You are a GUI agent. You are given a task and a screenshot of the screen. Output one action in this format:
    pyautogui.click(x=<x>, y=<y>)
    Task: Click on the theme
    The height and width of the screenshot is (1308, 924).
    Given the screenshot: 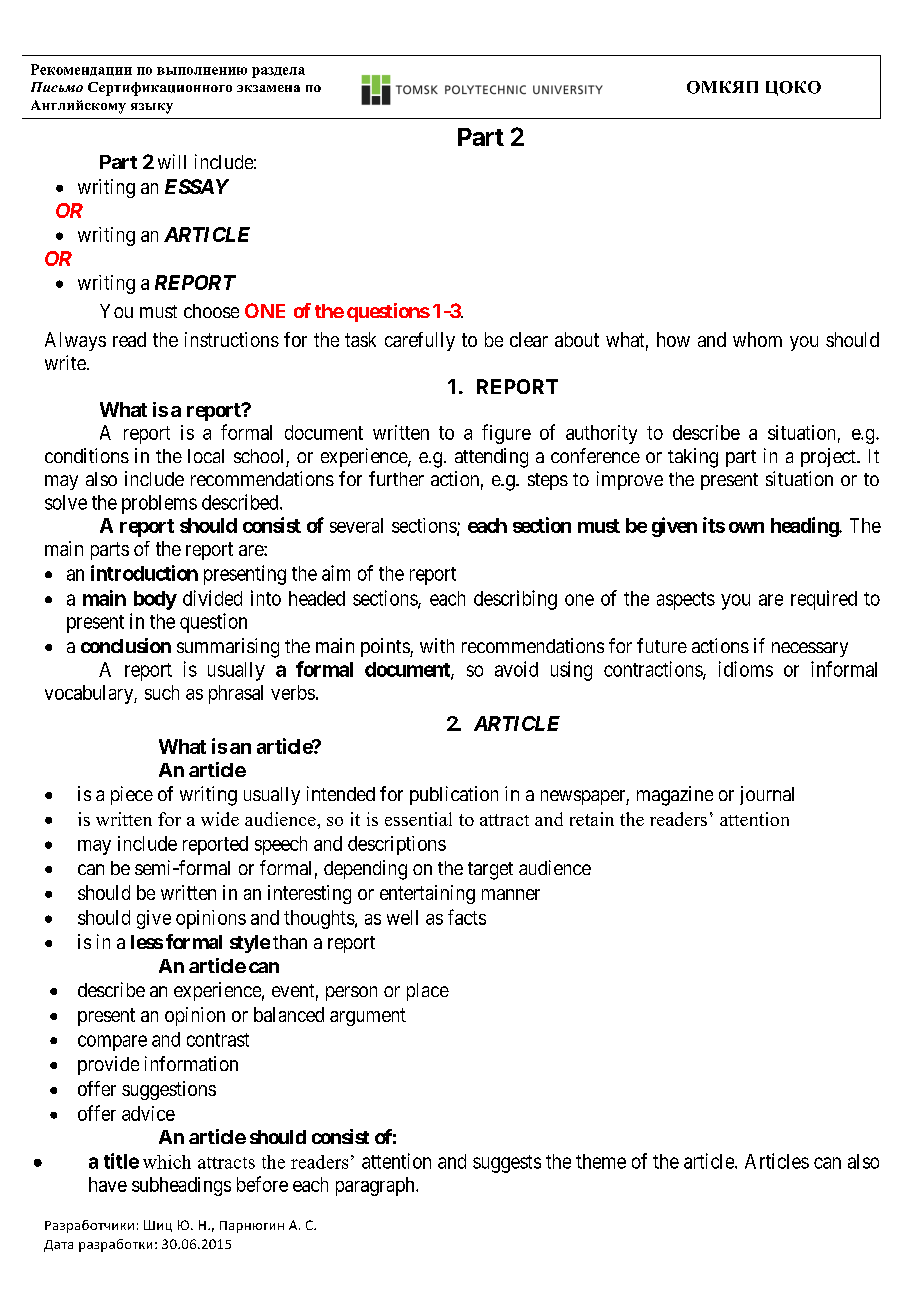 What is the action you would take?
    pyautogui.click(x=601, y=1161)
